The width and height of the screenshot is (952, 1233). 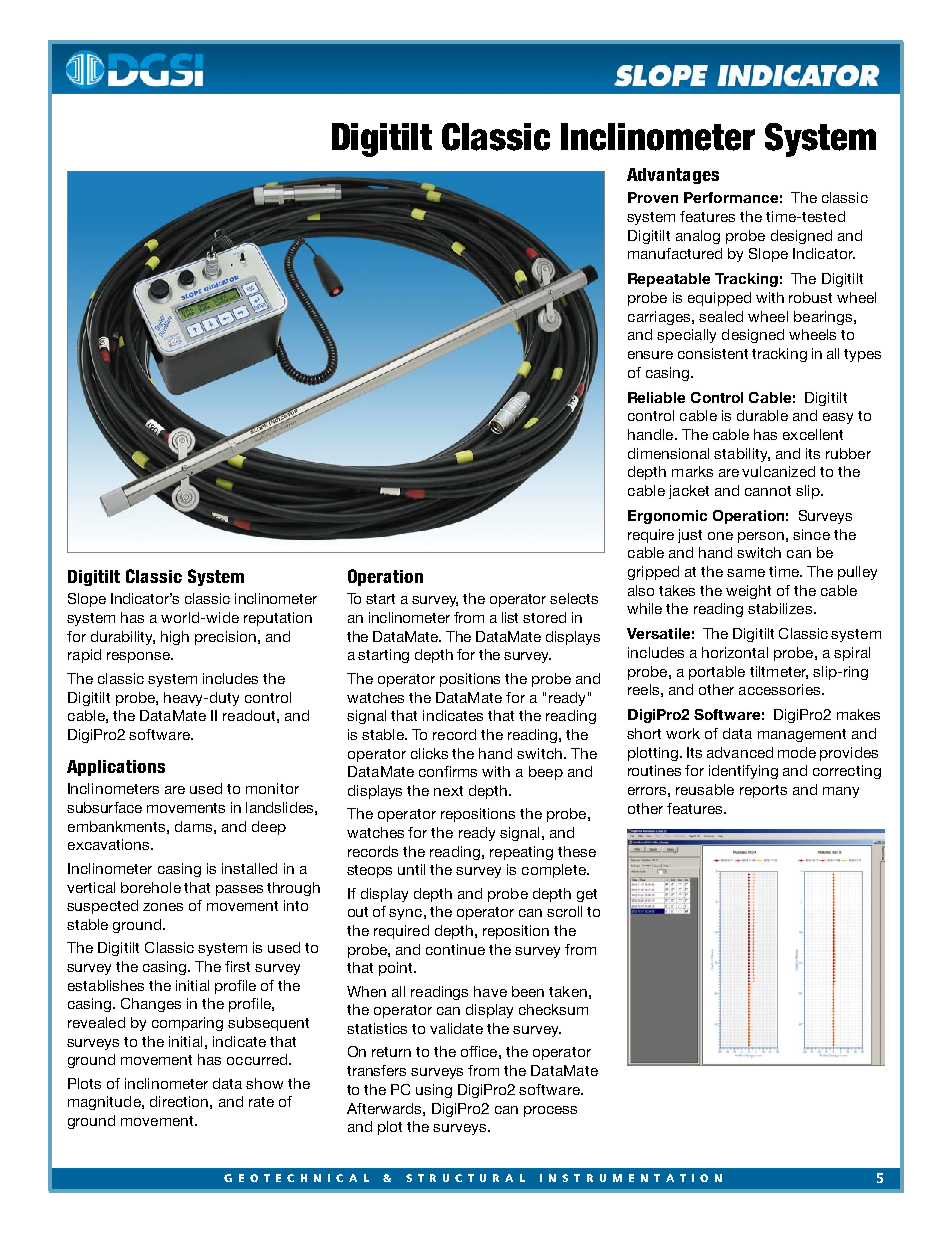 I want to click on horizontal, so click(x=735, y=652).
